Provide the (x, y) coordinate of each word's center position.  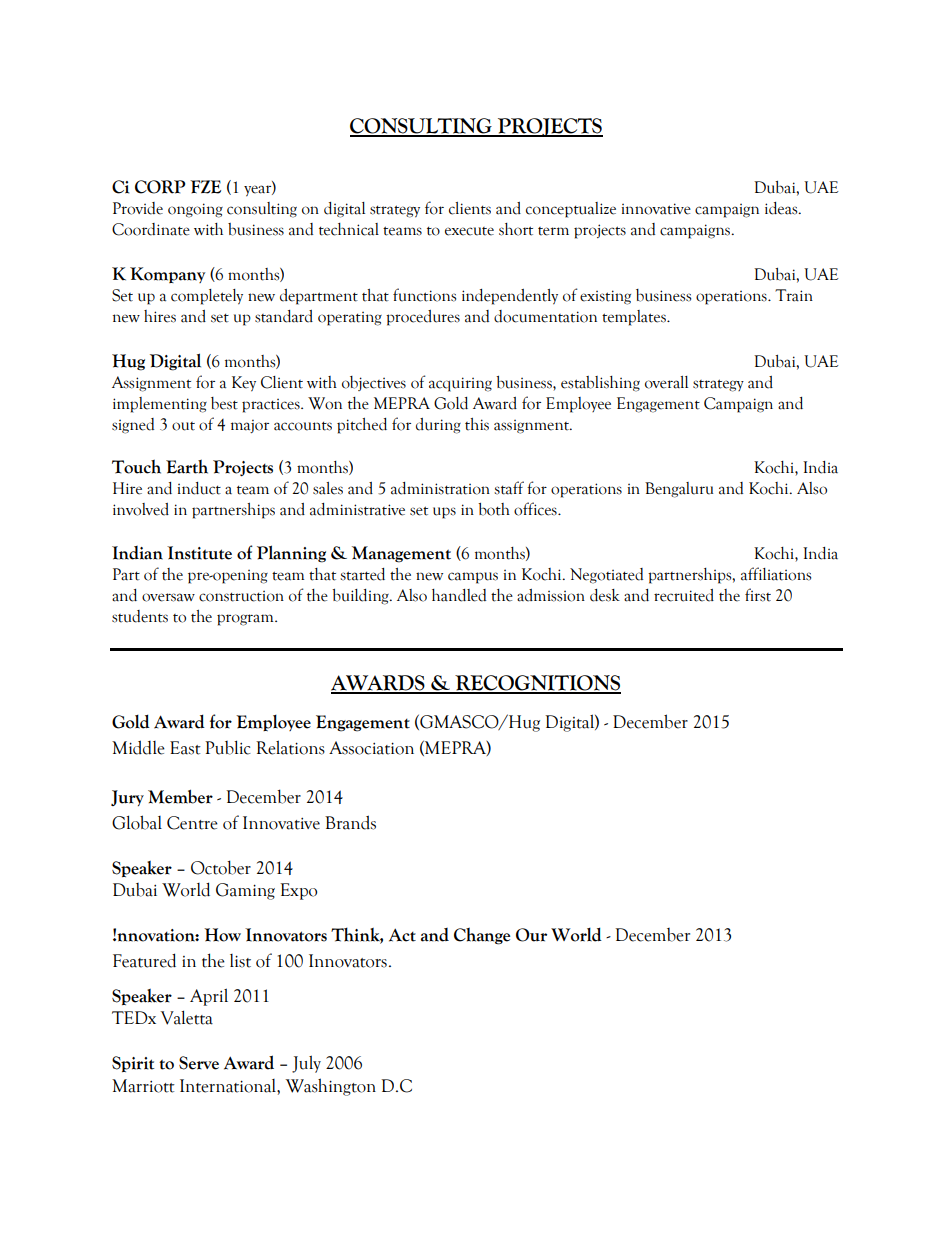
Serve (199, 1063)
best (224, 403)
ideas (782, 208)
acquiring (460, 384)
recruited (684, 595)
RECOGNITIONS (537, 684)
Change (482, 936)
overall (666, 382)
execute (469, 231)
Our (531, 935)
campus (473, 578)
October (221, 867)
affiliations (776, 574)
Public (228, 747)
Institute (199, 553)
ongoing (195, 210)
